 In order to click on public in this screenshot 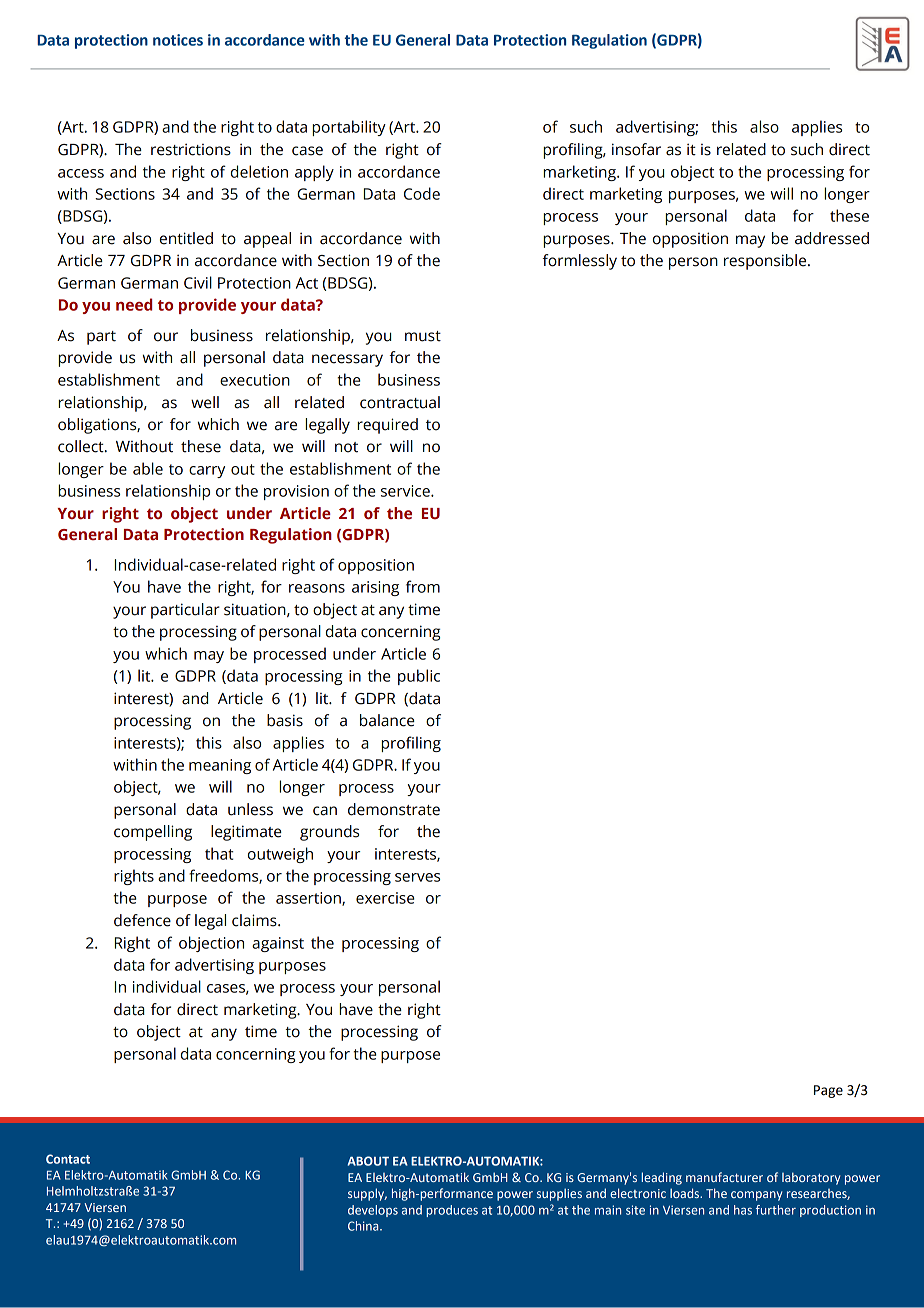, I will do `click(419, 677)`.
